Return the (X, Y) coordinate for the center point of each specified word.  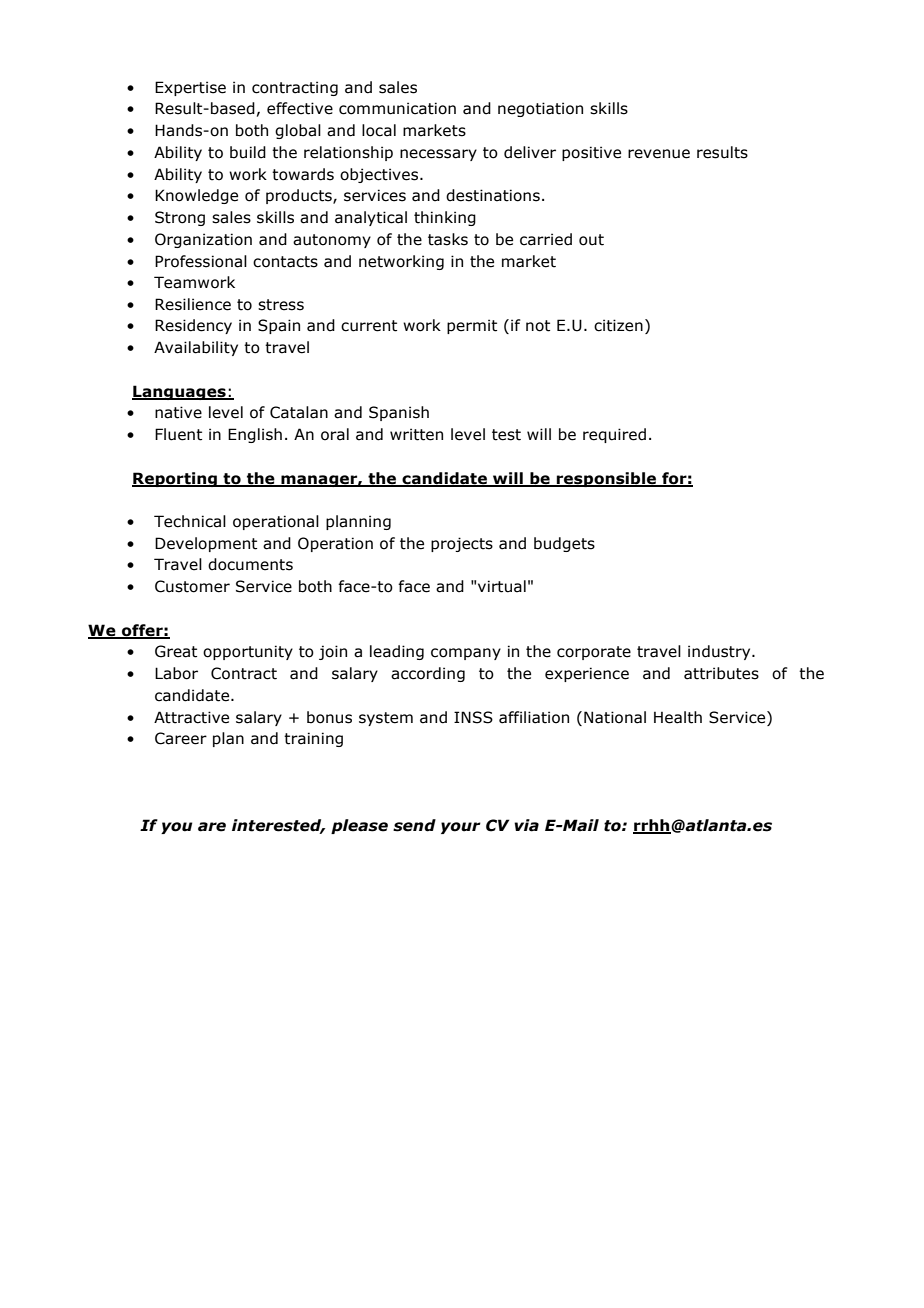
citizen (618, 325)
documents (250, 564)
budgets (564, 544)
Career (181, 738)
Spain (279, 326)
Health (678, 717)
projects (462, 544)
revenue (659, 154)
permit (472, 326)
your (461, 828)
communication (397, 108)
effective (300, 108)
